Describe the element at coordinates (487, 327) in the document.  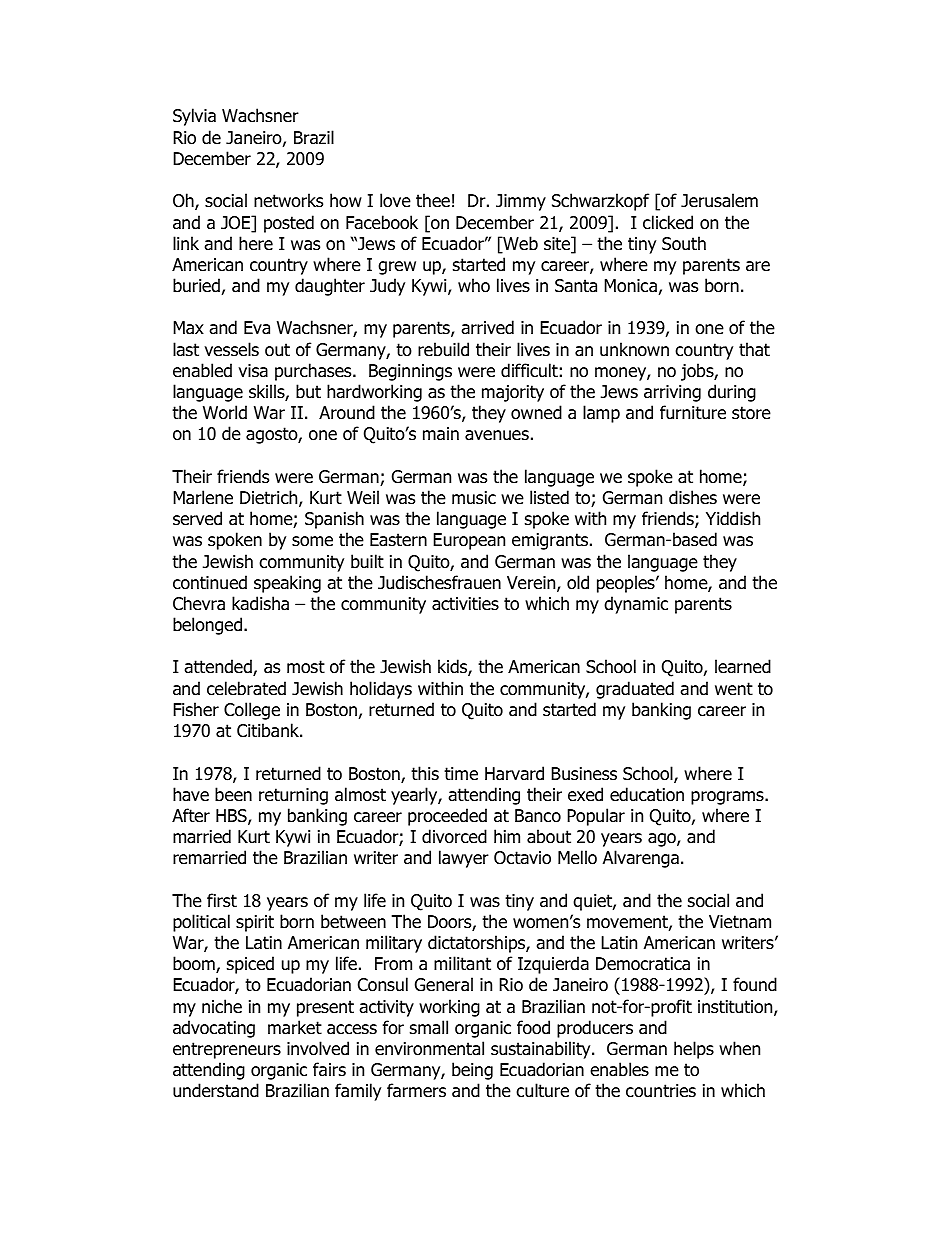
I see `arrived` at that location.
